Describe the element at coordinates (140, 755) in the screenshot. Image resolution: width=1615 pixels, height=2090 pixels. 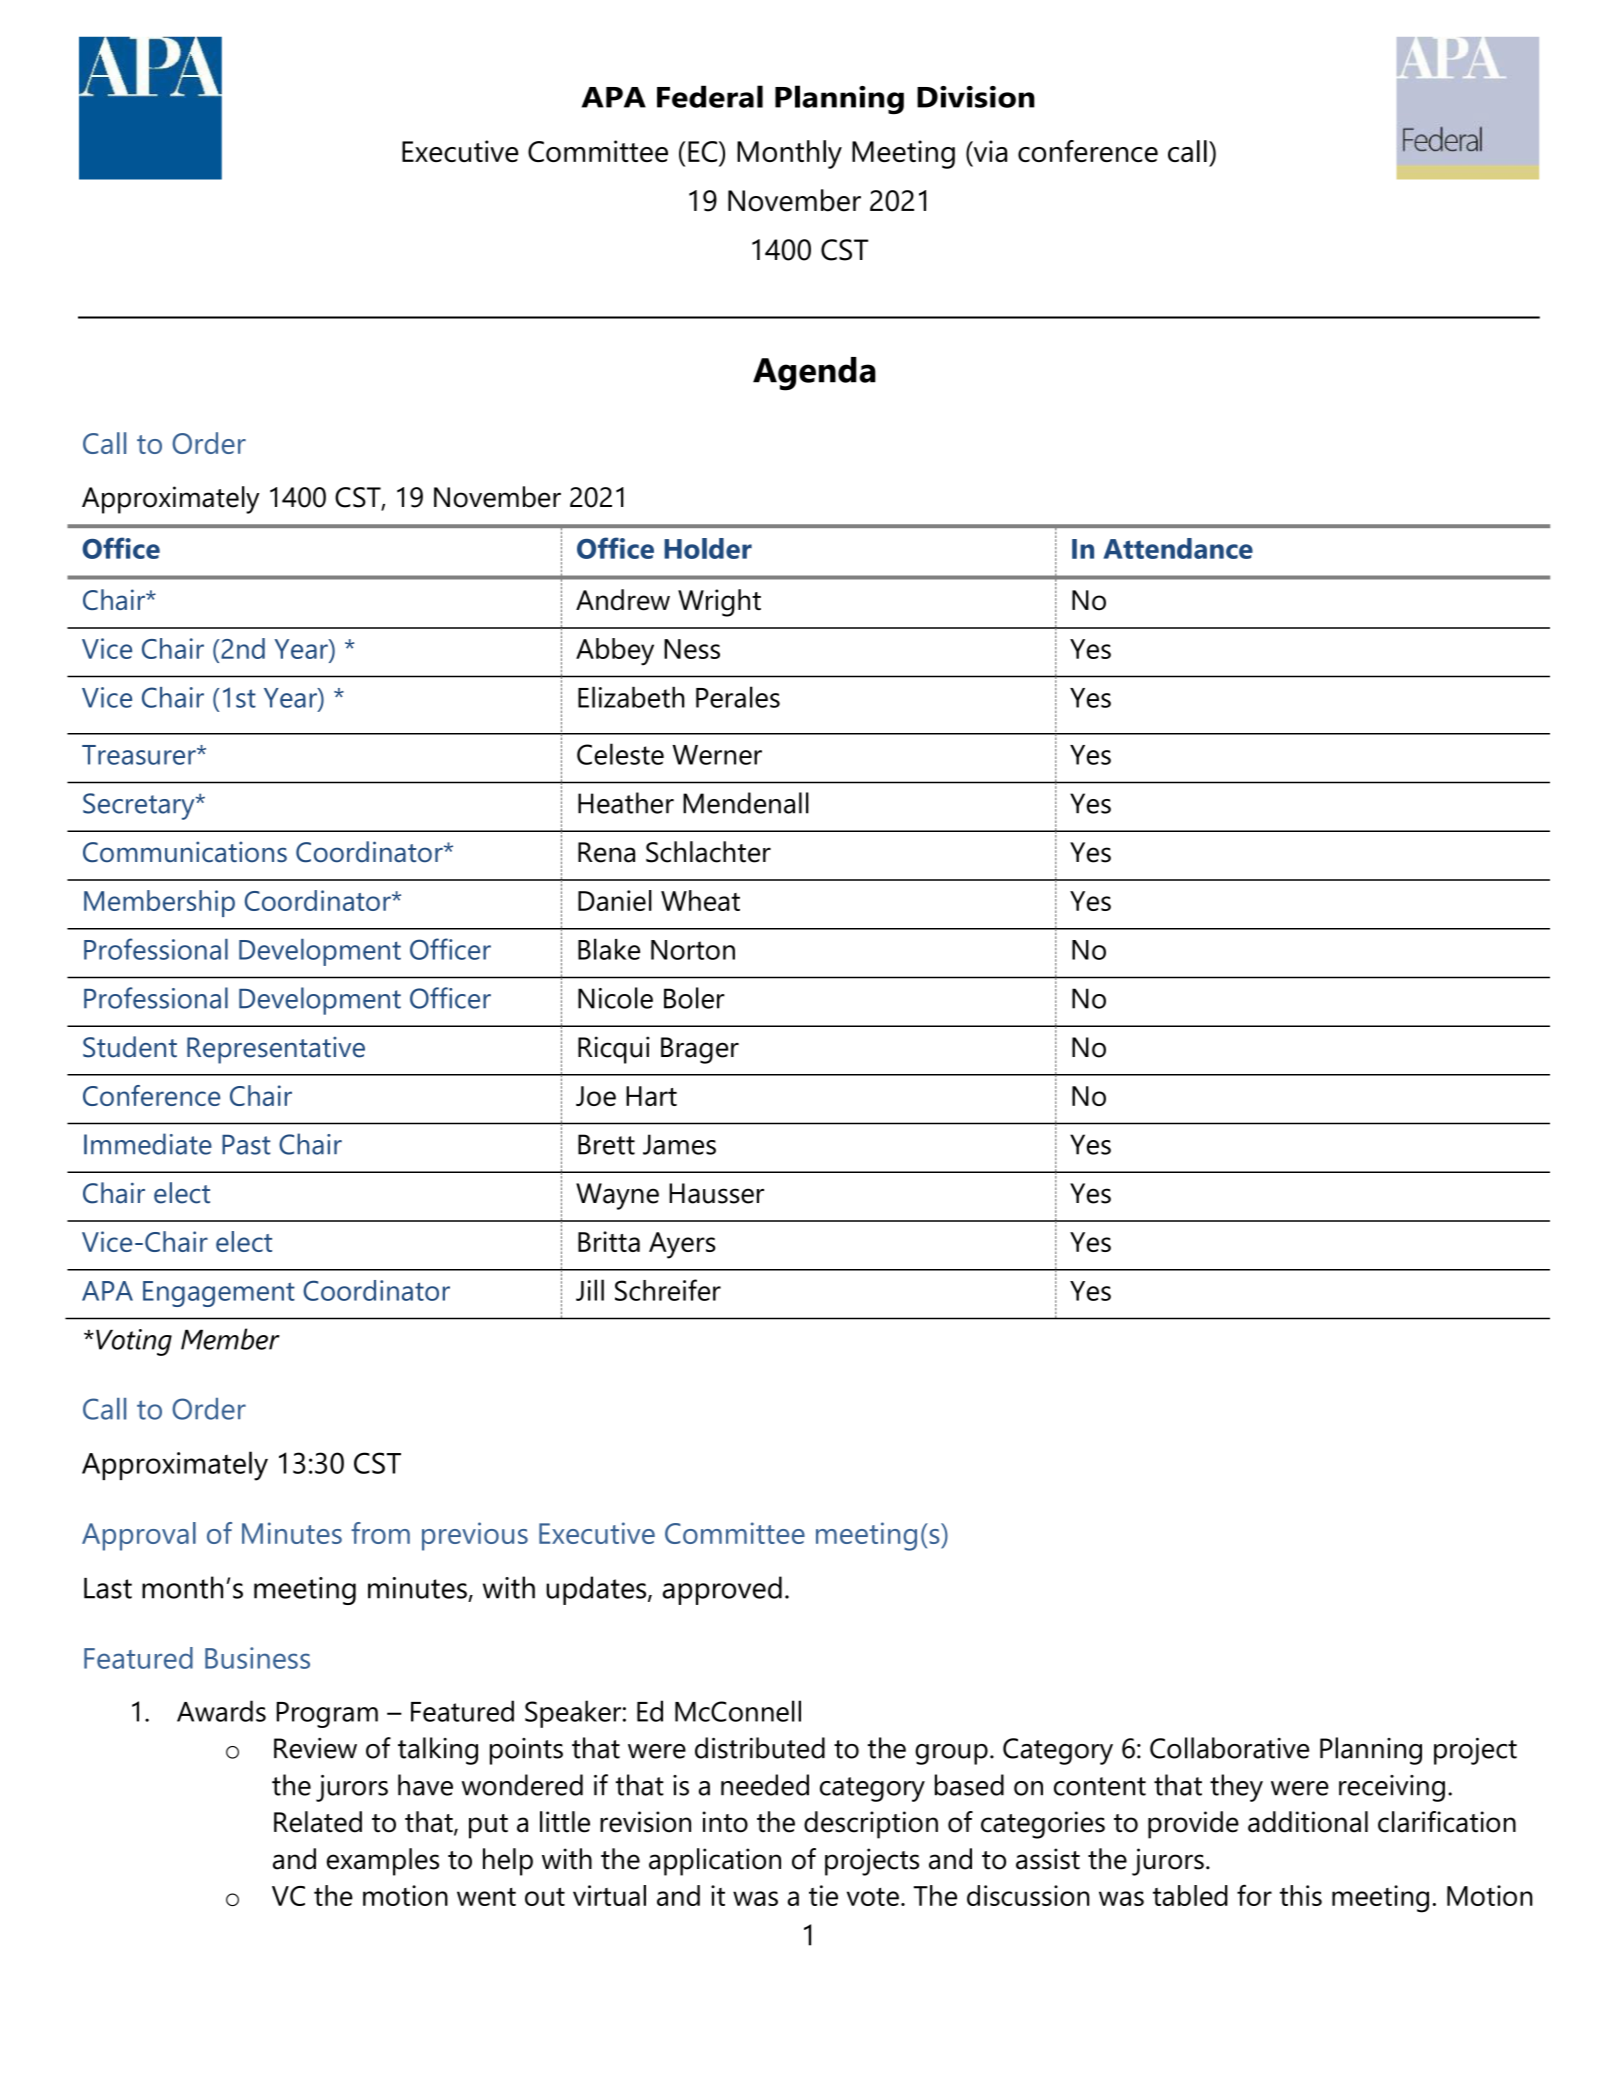
I see `Treasurer` at that location.
